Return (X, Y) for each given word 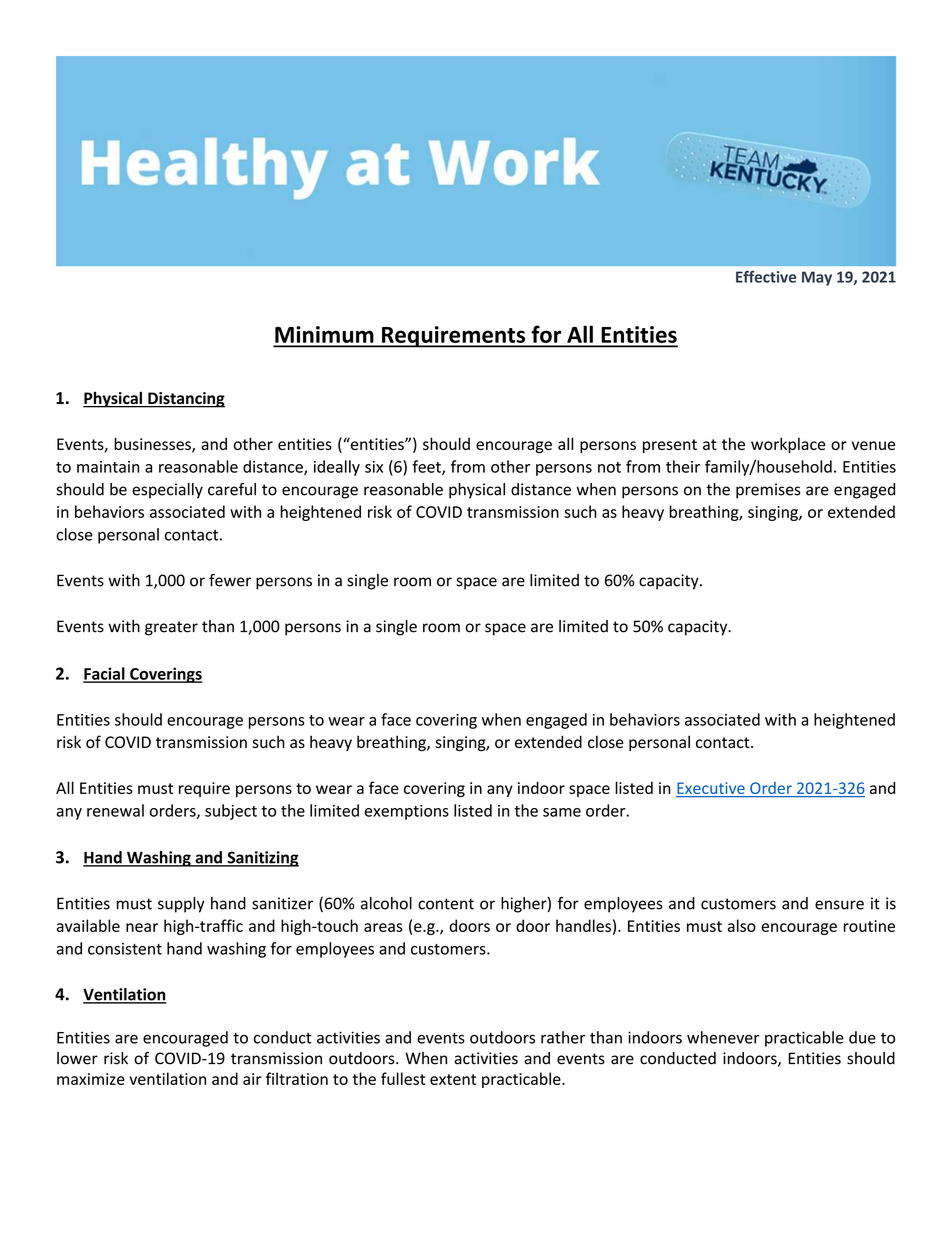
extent (453, 1079)
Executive (711, 789)
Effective (766, 277)
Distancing (185, 400)
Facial (105, 674)
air (252, 1079)
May (817, 278)
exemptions (407, 812)
